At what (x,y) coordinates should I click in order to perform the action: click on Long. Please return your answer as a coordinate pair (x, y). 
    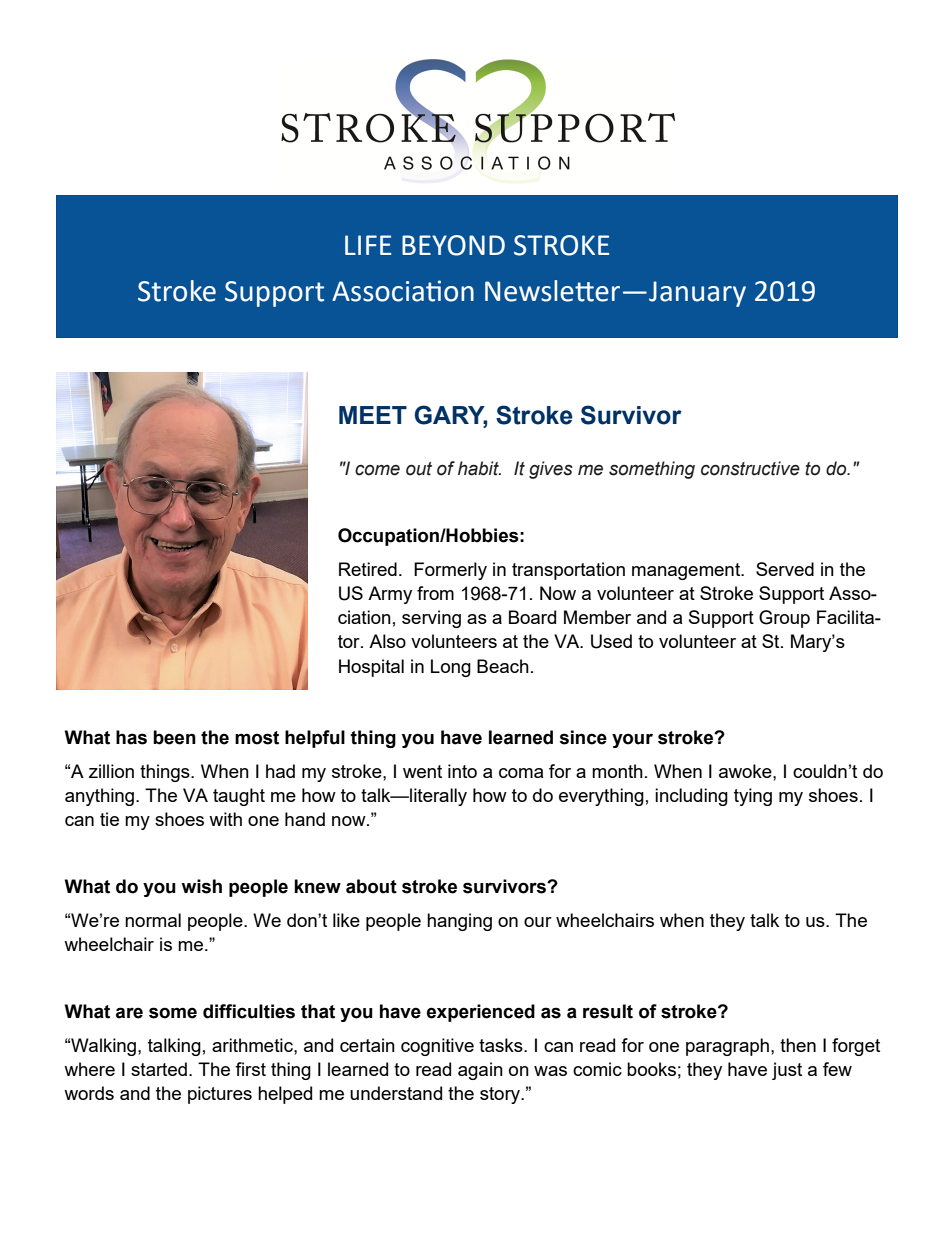
    Looking at the image, I should click on (451, 668).
